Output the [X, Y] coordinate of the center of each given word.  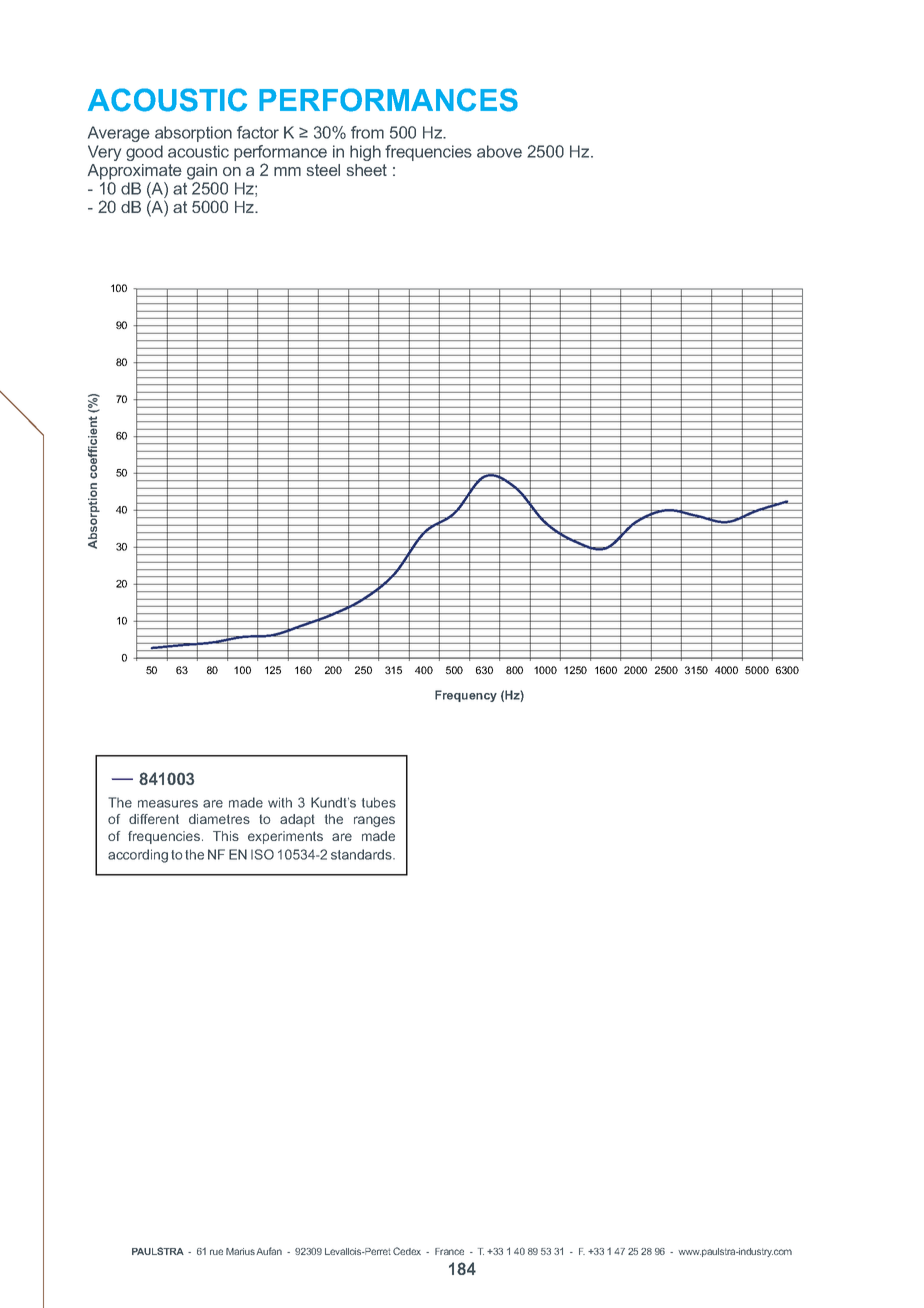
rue [216, 1252]
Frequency [466, 696]
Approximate [135, 172]
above [499, 151]
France [449, 1251]
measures [168, 804]
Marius [240, 1251]
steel [323, 170]
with [280, 802]
